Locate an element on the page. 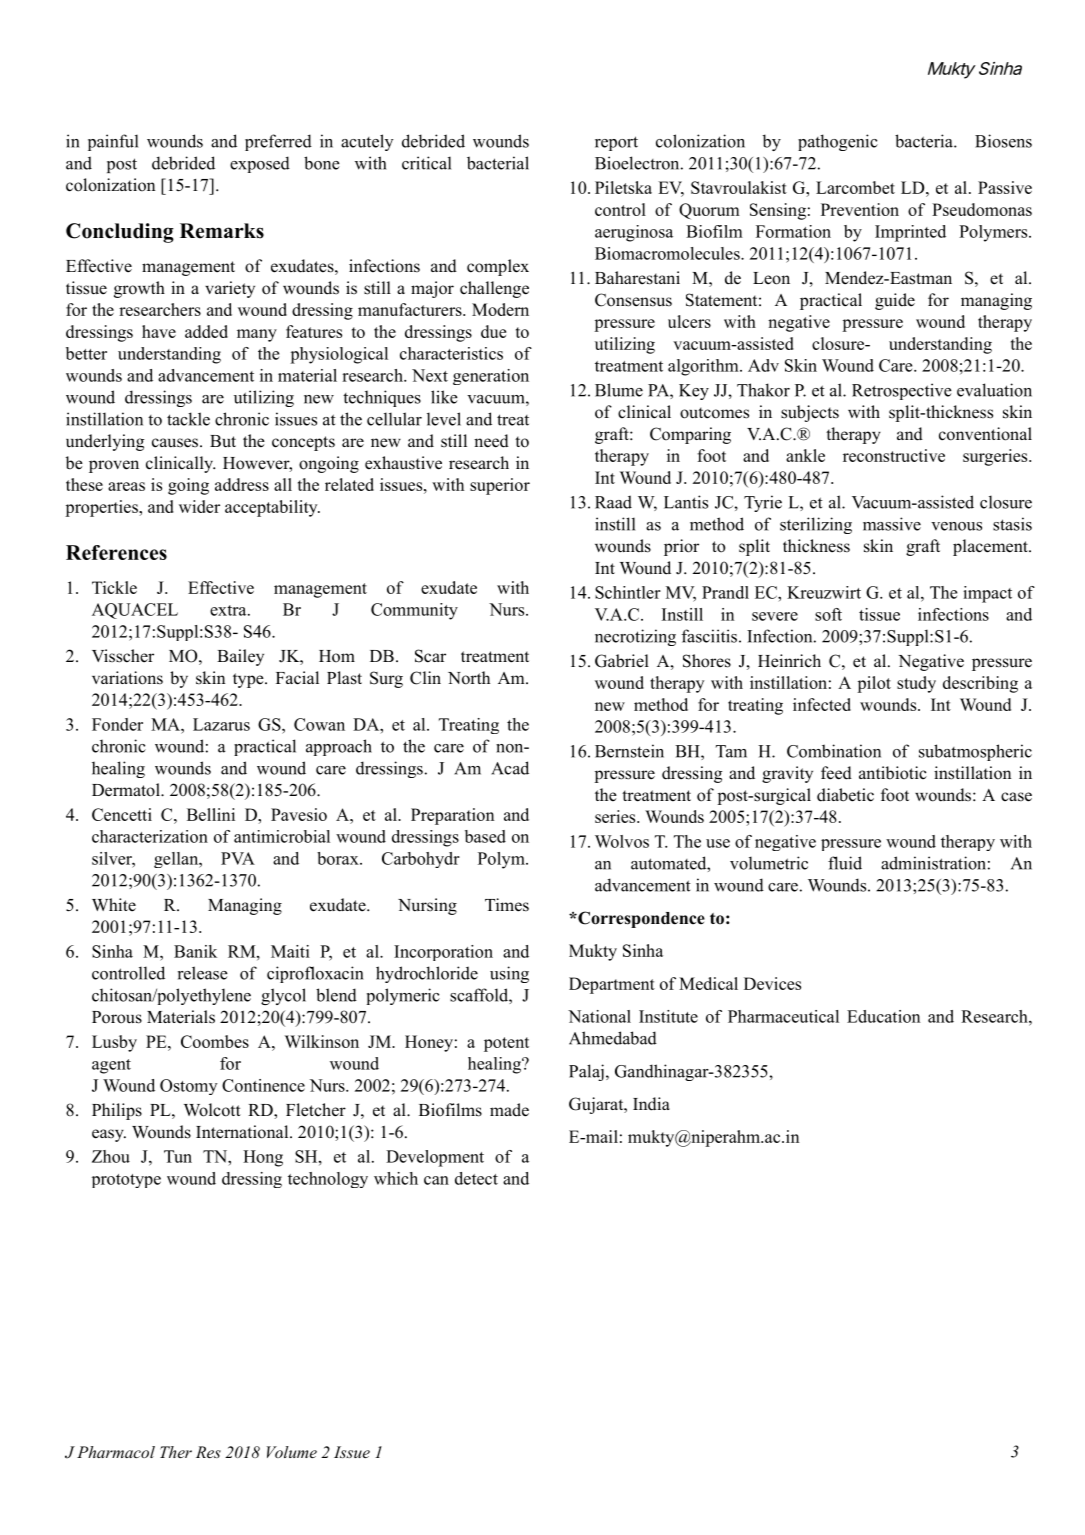  Prevention is located at coordinates (860, 209).
